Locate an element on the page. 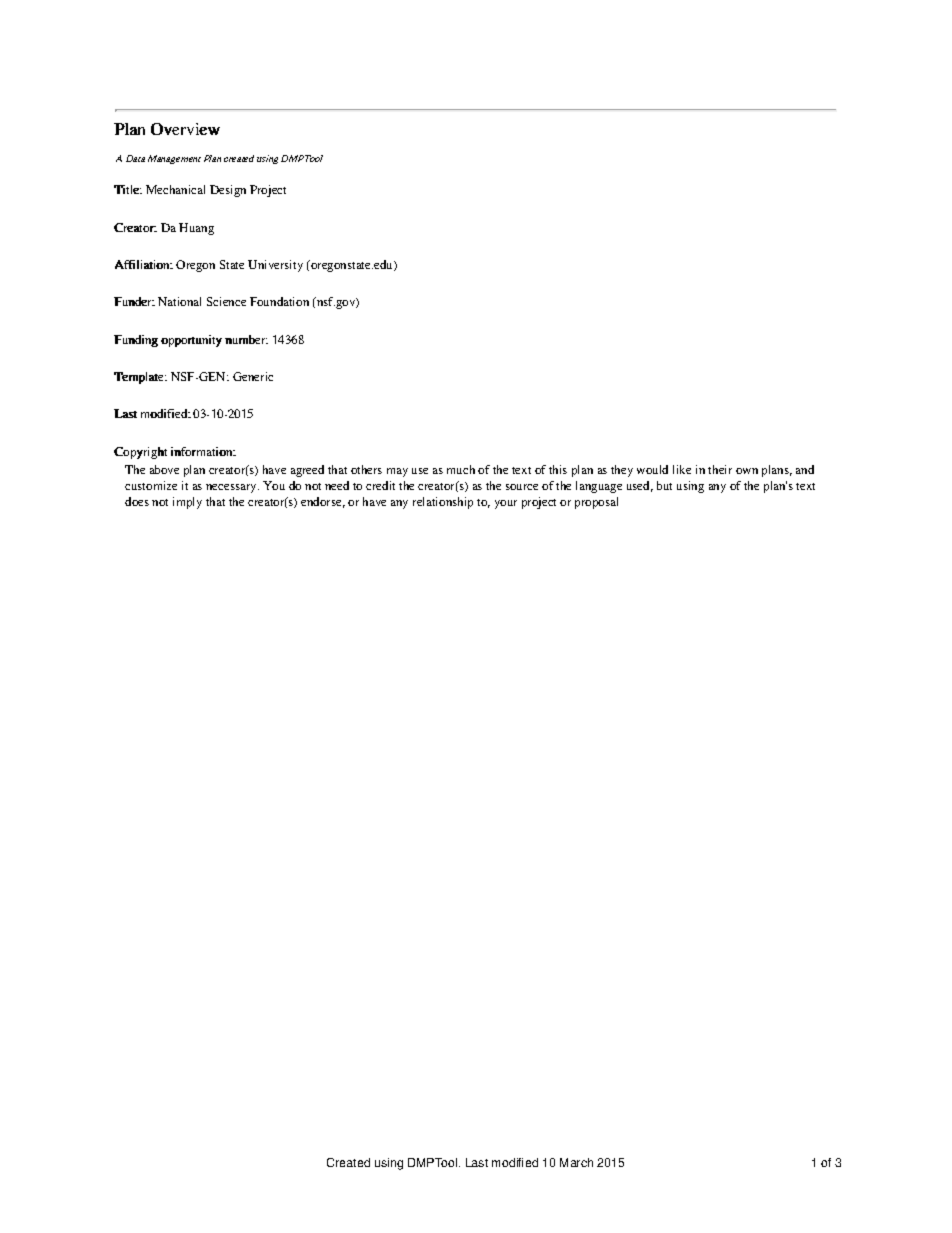 The image size is (952, 1233). March is located at coordinates (576, 1162).
